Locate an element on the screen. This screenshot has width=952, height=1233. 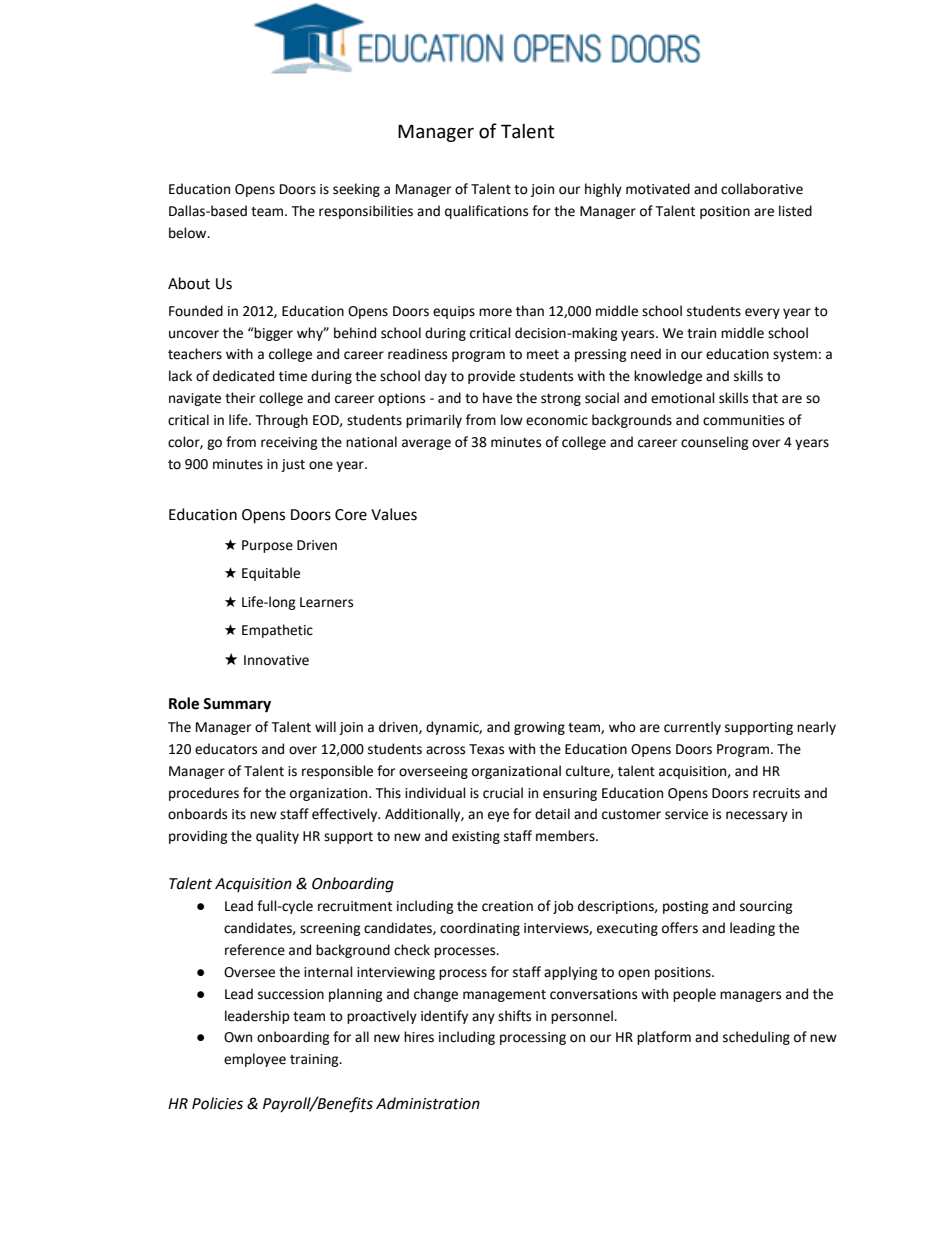
below is located at coordinates (189, 233).
